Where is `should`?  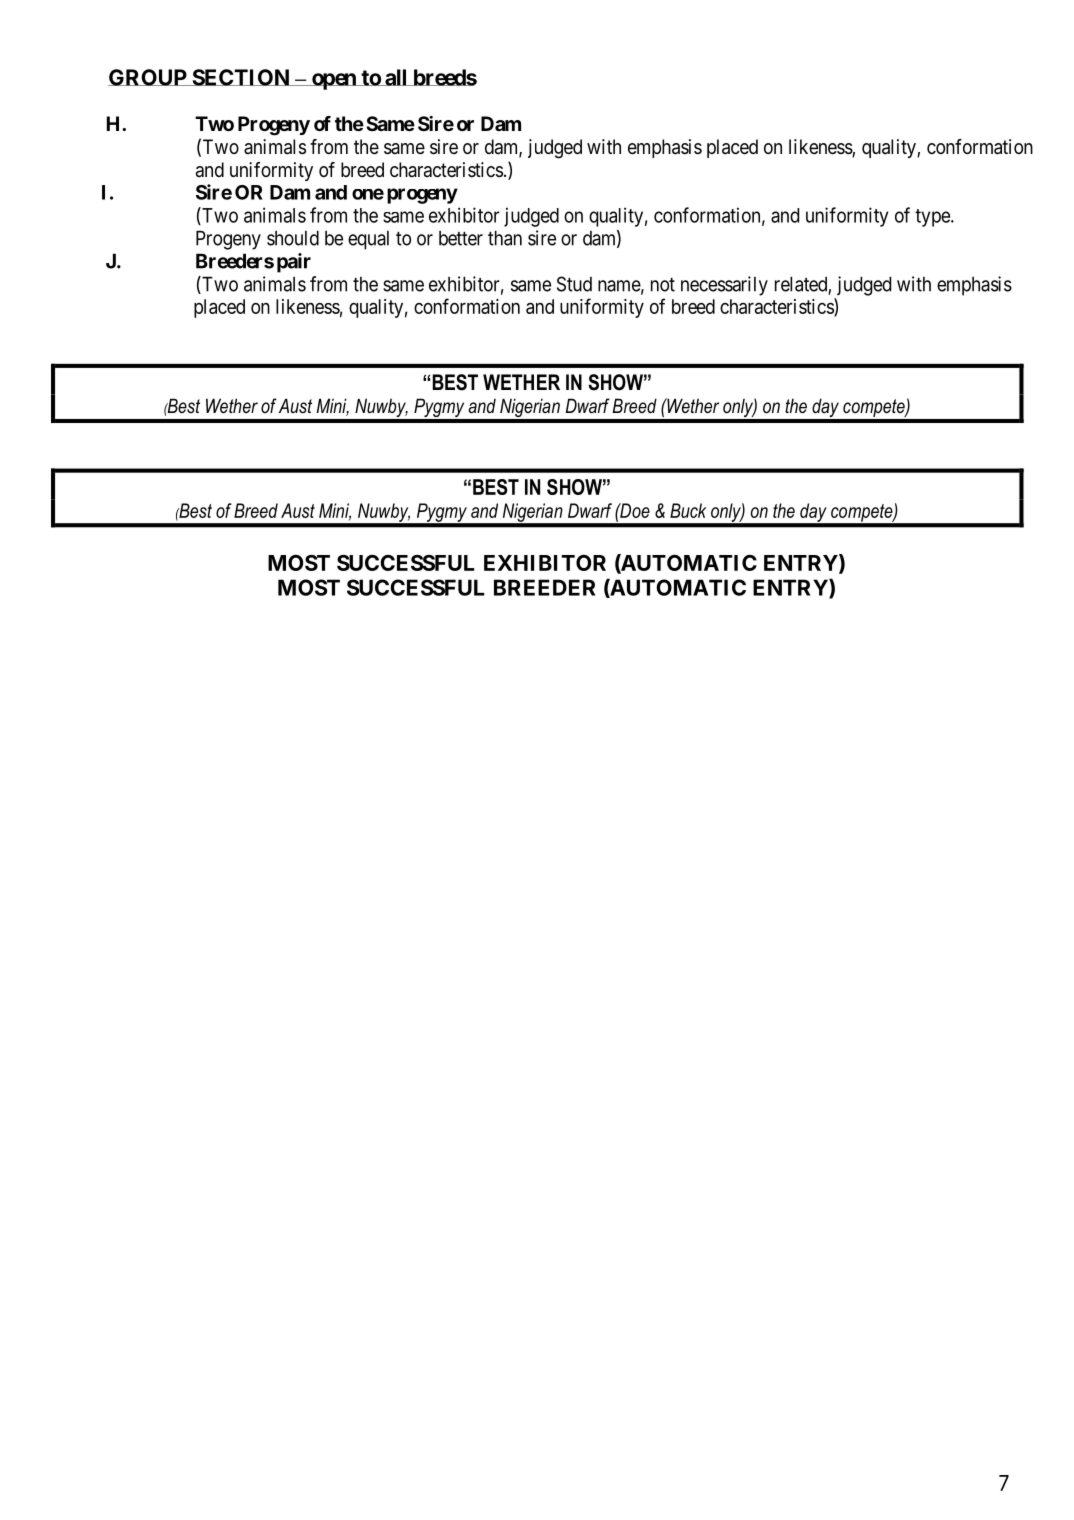
should is located at coordinates (293, 238).
